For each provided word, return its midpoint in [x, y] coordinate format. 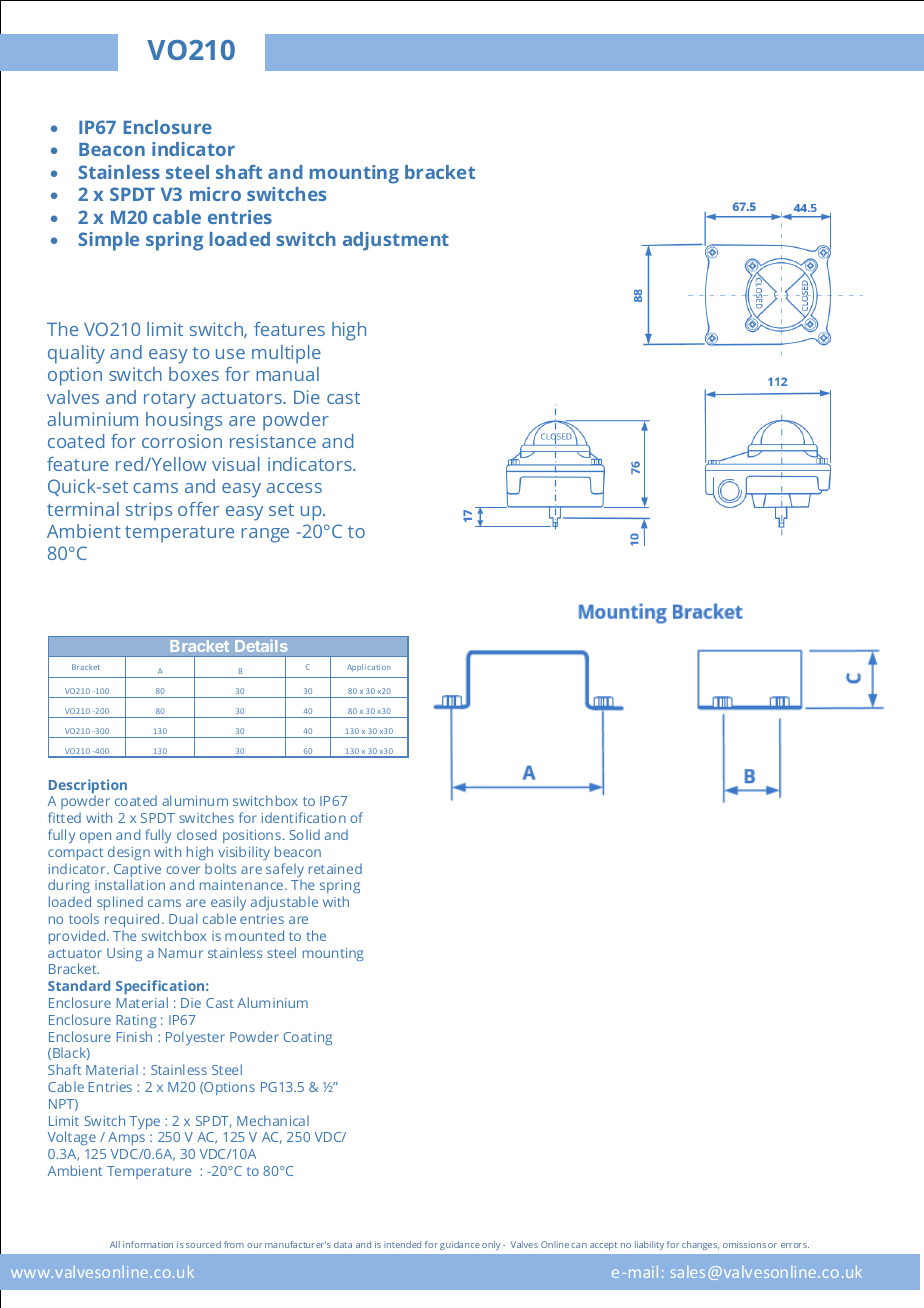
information [148, 1244]
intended [402, 1244]
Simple [108, 241]
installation [130, 884]
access [294, 488]
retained [335, 868]
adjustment [396, 241]
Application [368, 667]
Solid [304, 834]
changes [700, 1245]
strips [149, 511]
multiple [286, 354]
